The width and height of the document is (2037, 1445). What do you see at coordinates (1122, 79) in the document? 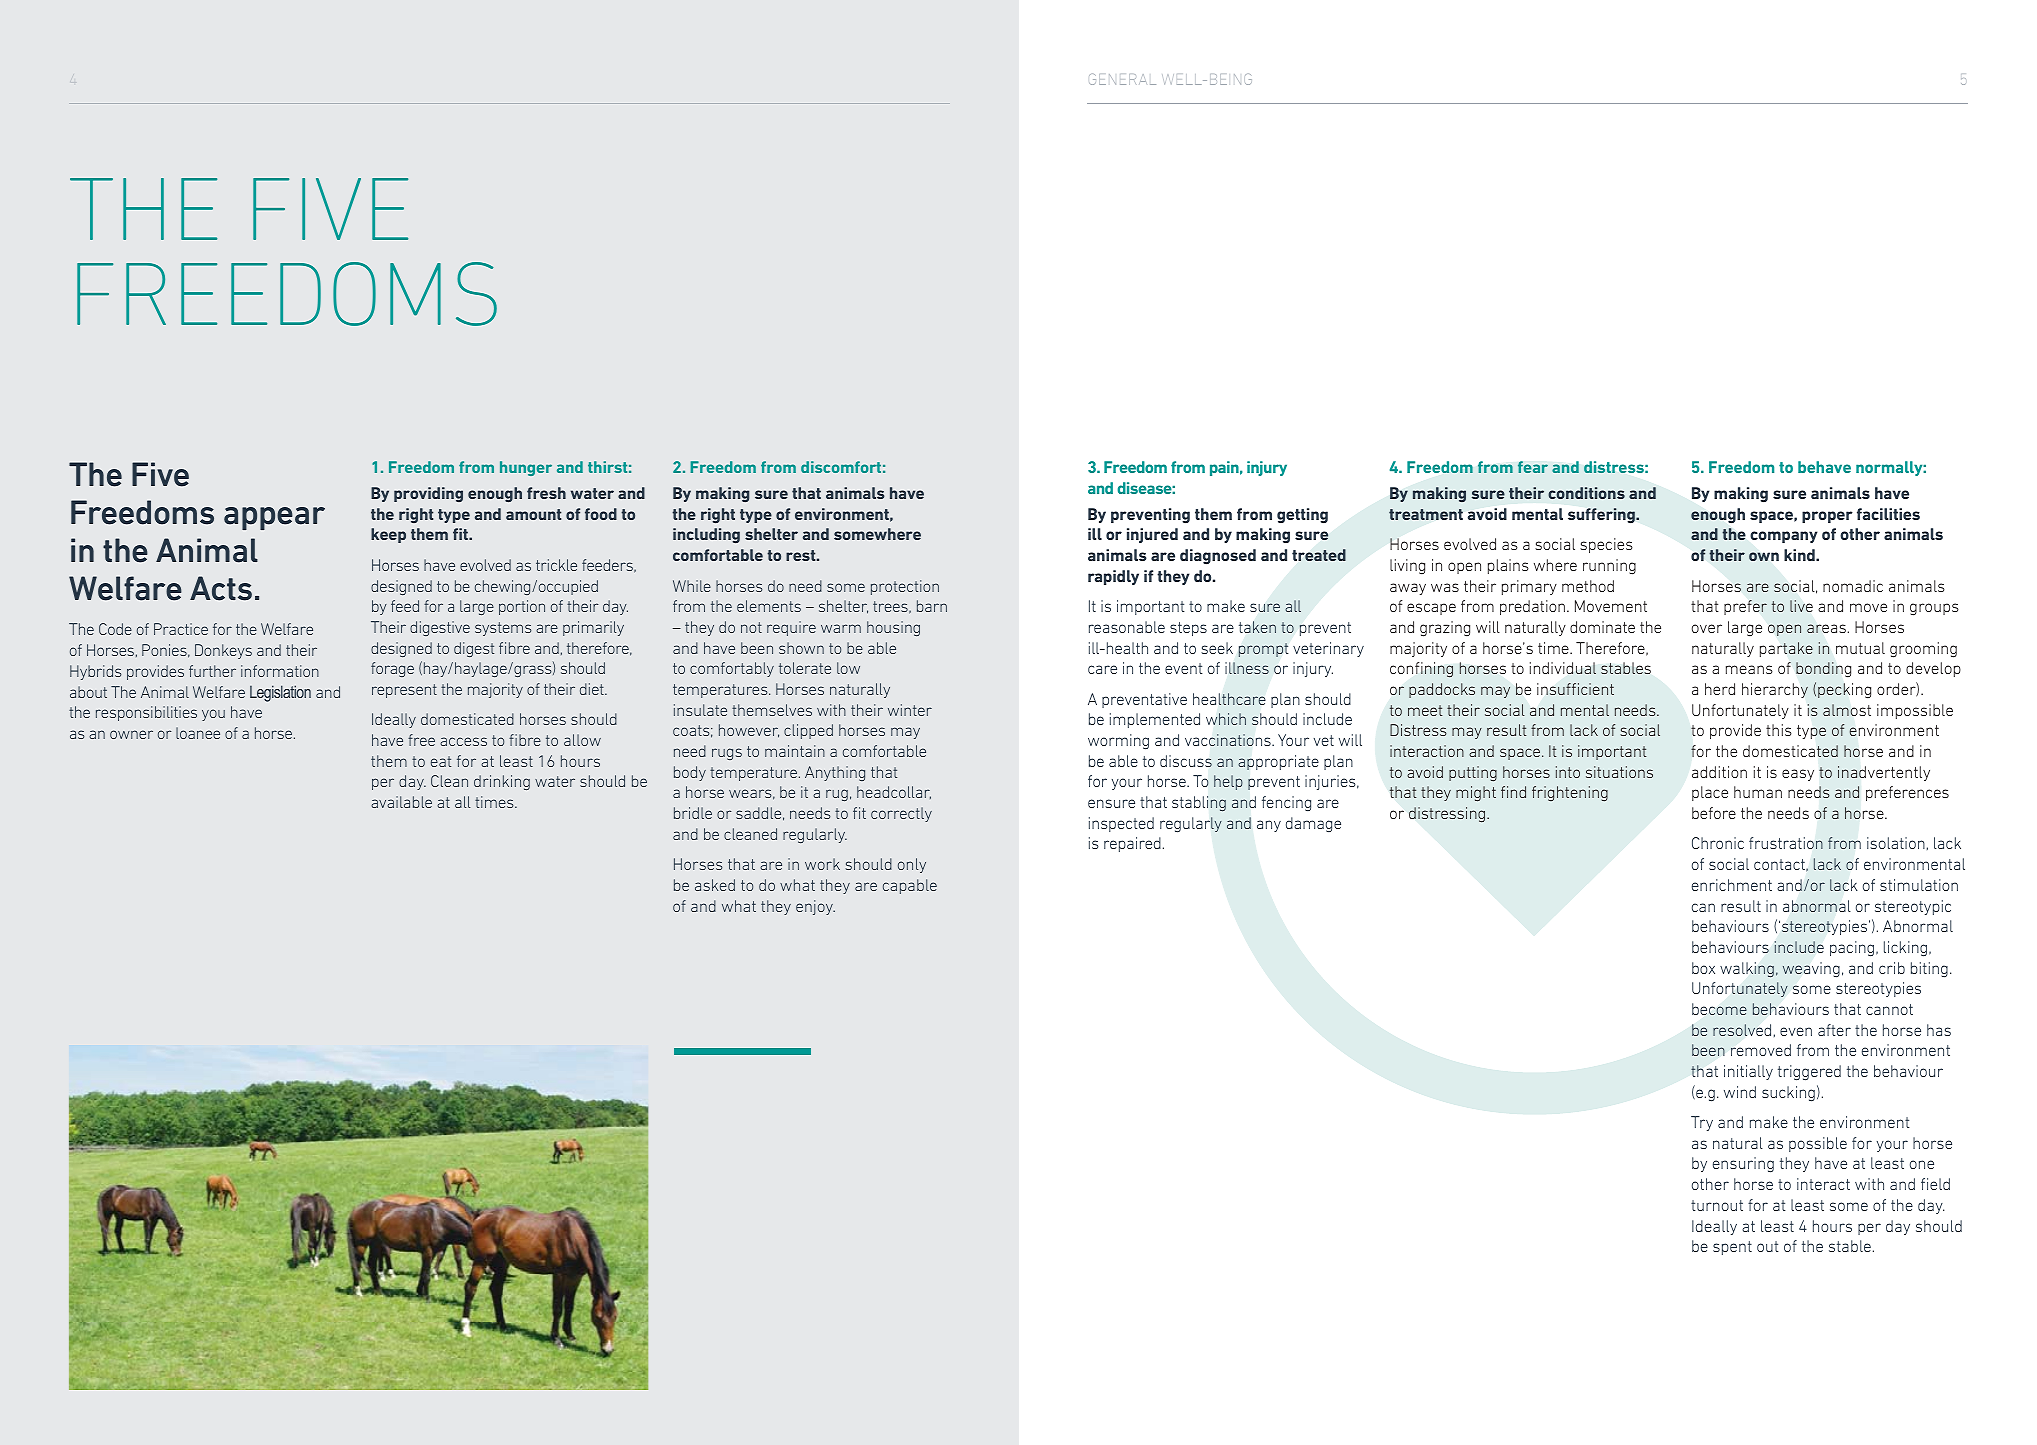
I see `GENERAL` at bounding box center [1122, 79].
